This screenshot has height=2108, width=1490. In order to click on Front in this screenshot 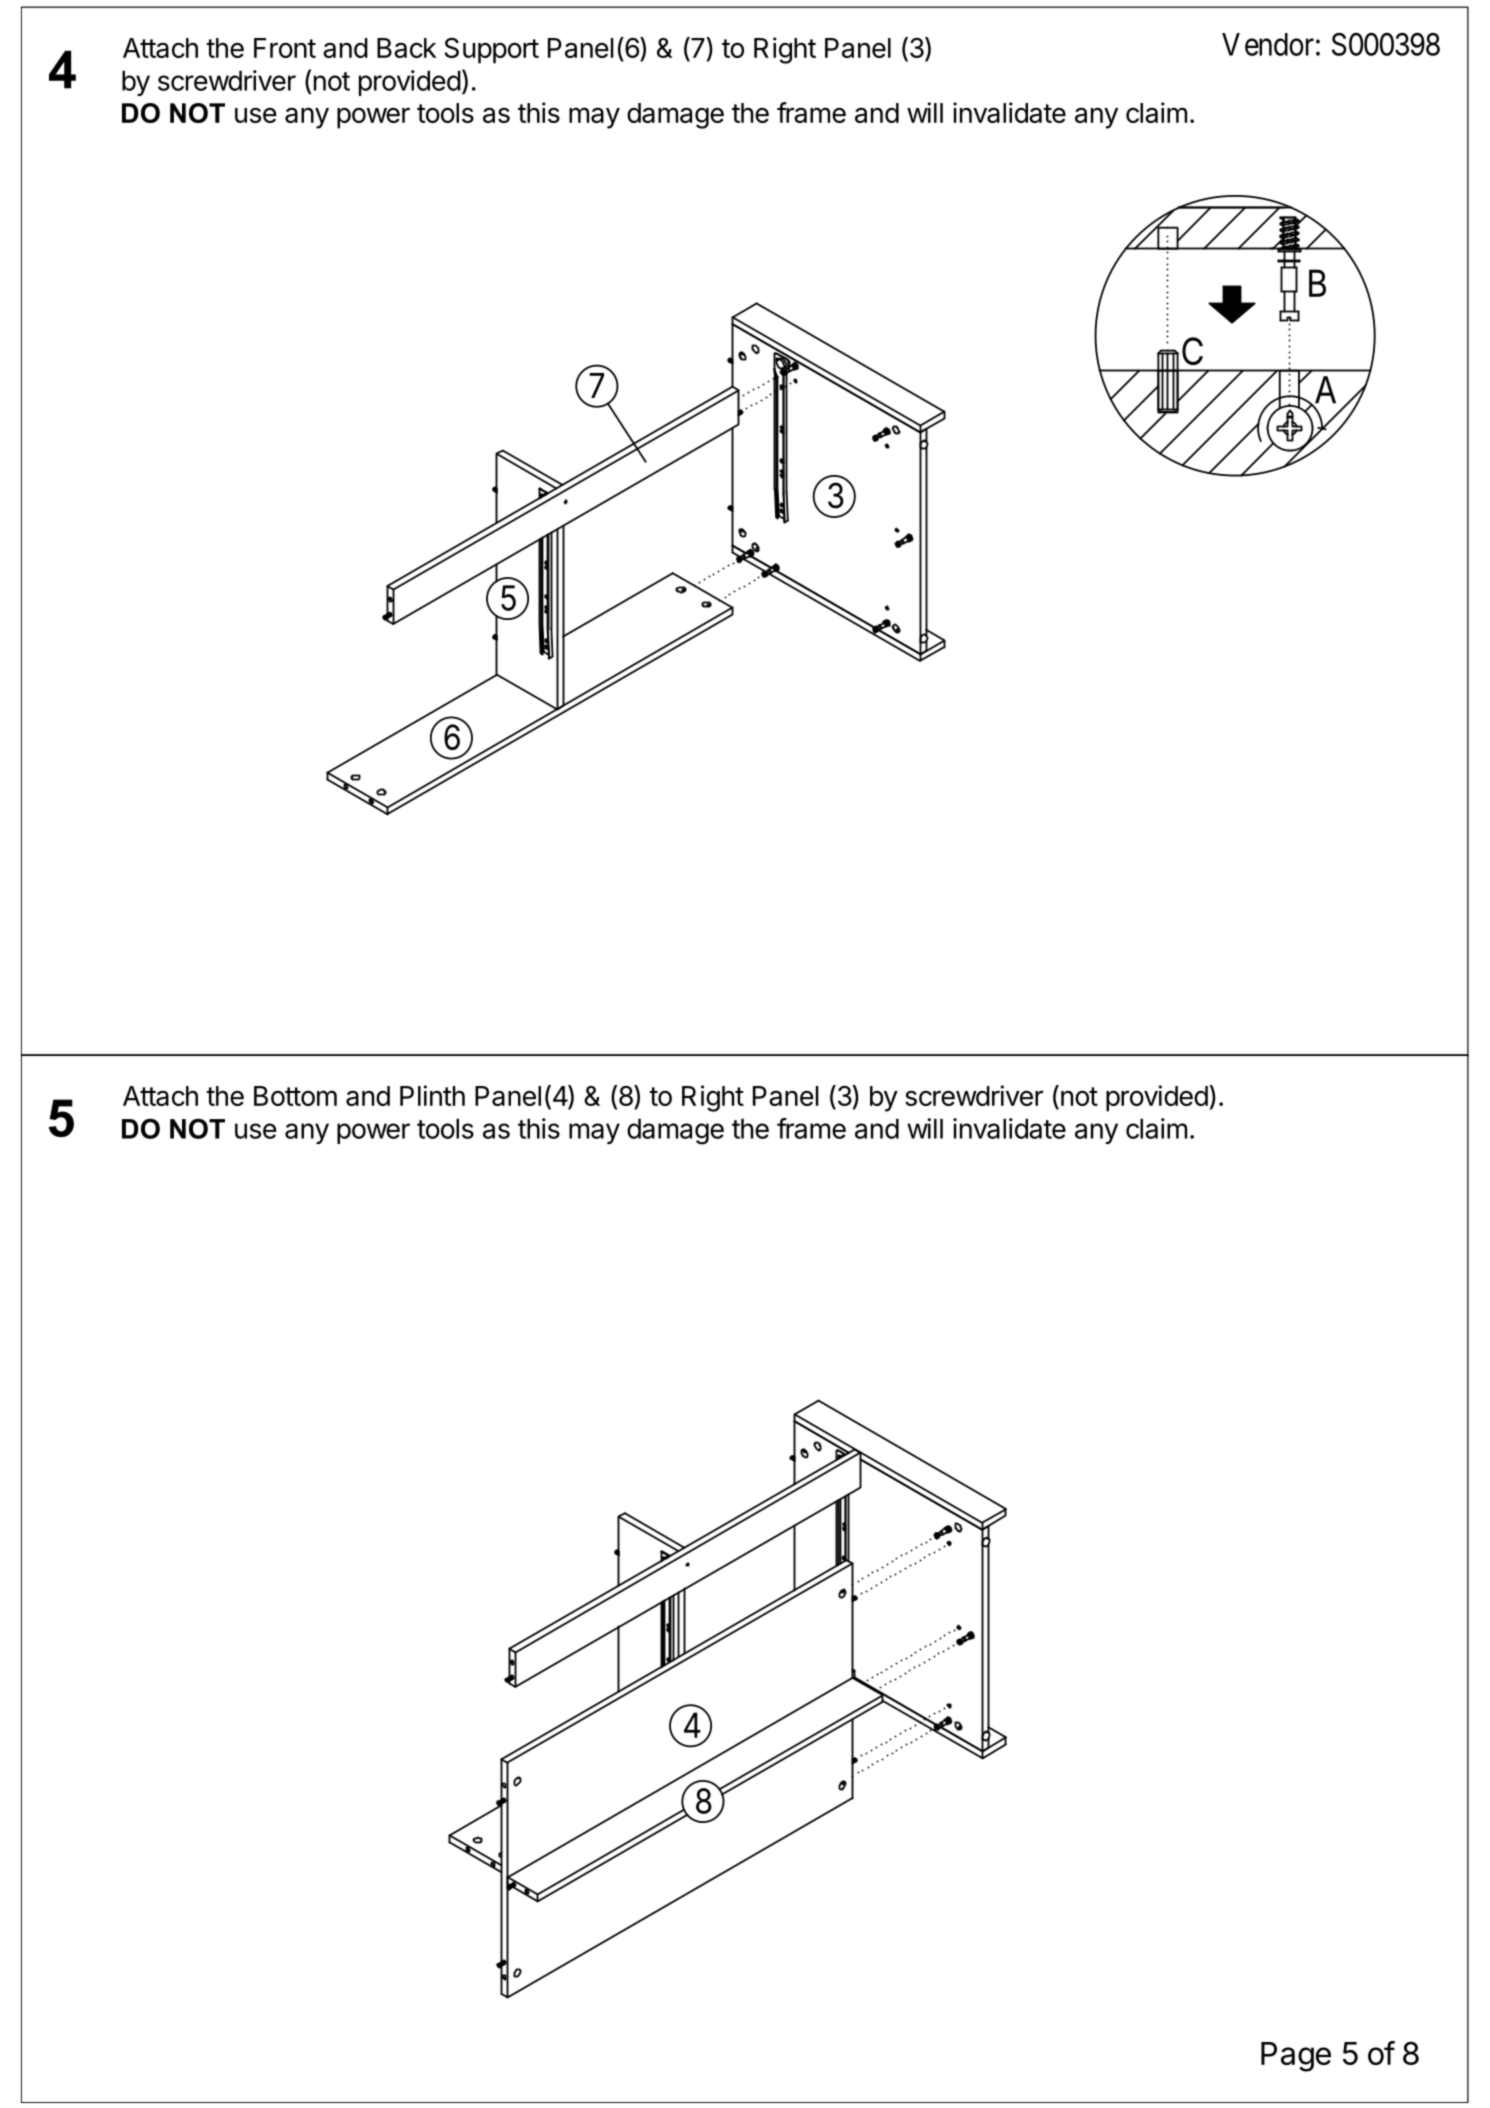, I will do `click(285, 48)`.
